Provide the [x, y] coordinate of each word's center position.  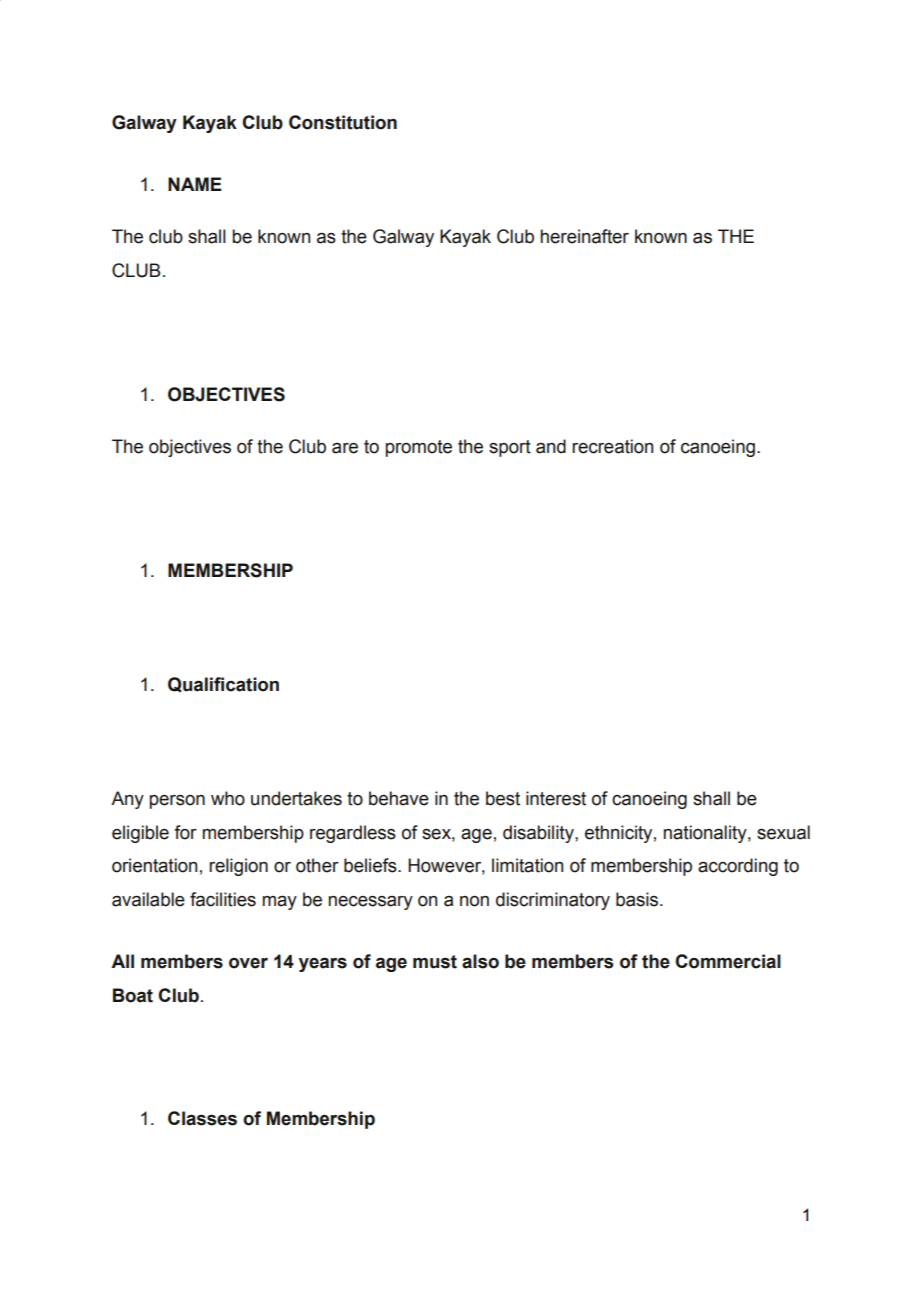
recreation [612, 446]
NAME [195, 184]
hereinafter [584, 236]
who [228, 798]
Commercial [728, 961]
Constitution [343, 122]
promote [418, 448]
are [345, 448]
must [435, 962]
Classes [202, 1118]
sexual [783, 832]
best [503, 798]
